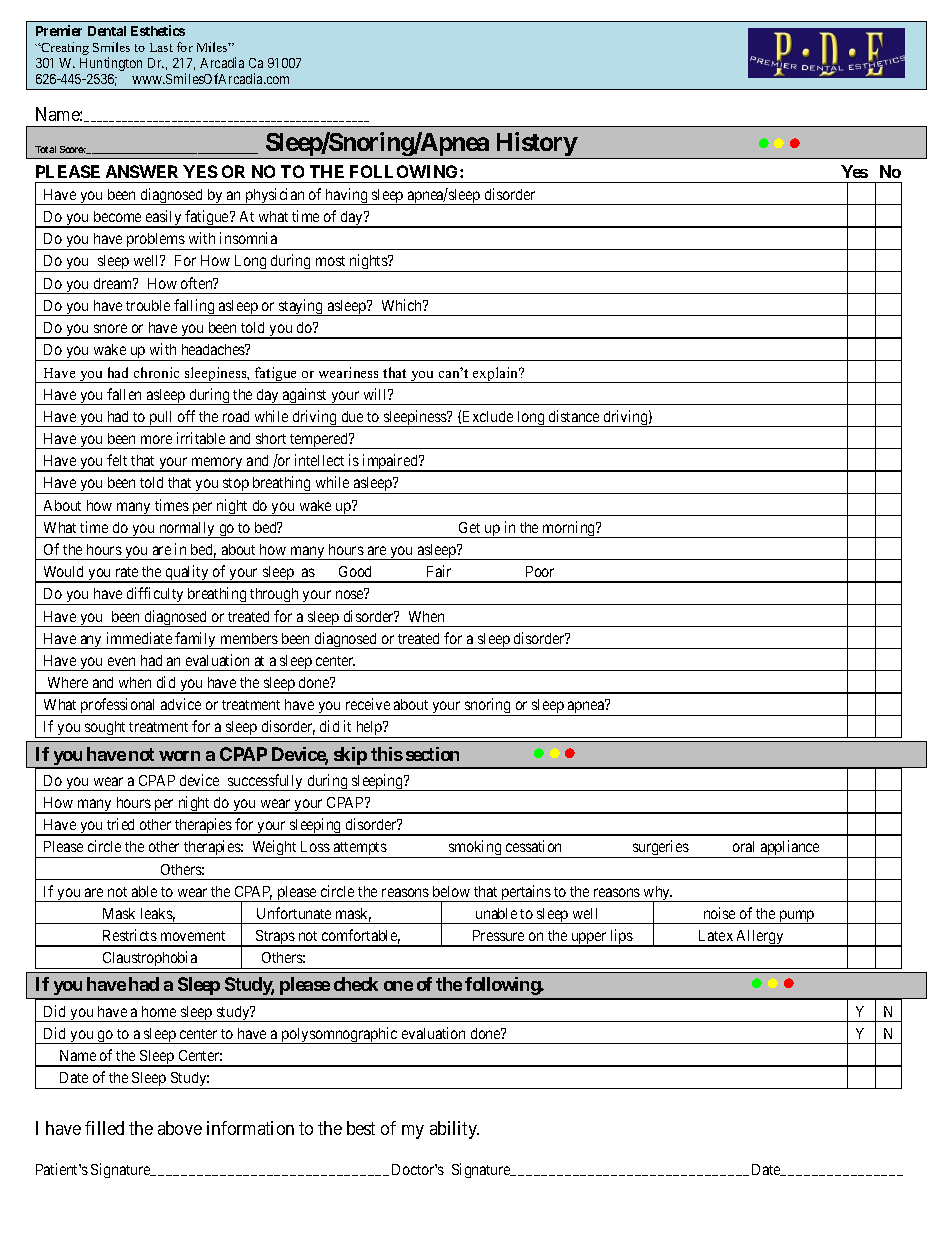  Describe the element at coordinates (574, 416) in the page. I see `distance` at that location.
